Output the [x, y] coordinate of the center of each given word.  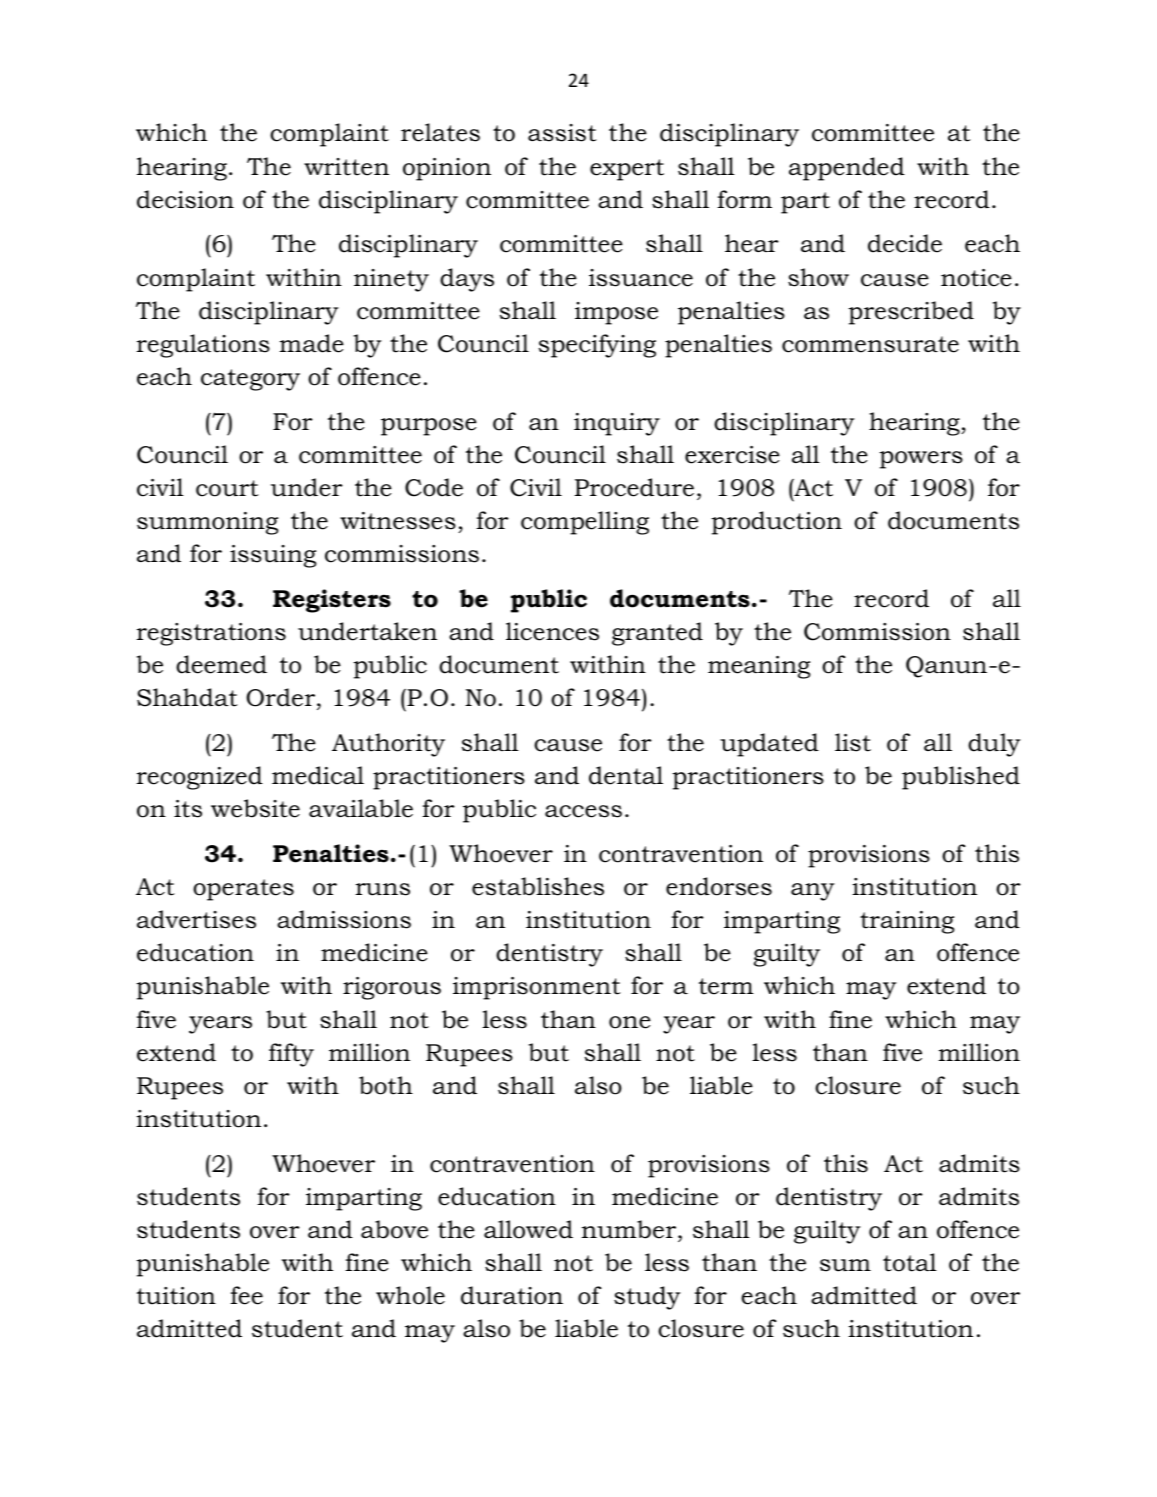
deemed [221, 664]
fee [247, 1295]
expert [627, 170]
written [346, 167]
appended [847, 169]
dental [626, 775]
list [853, 742]
